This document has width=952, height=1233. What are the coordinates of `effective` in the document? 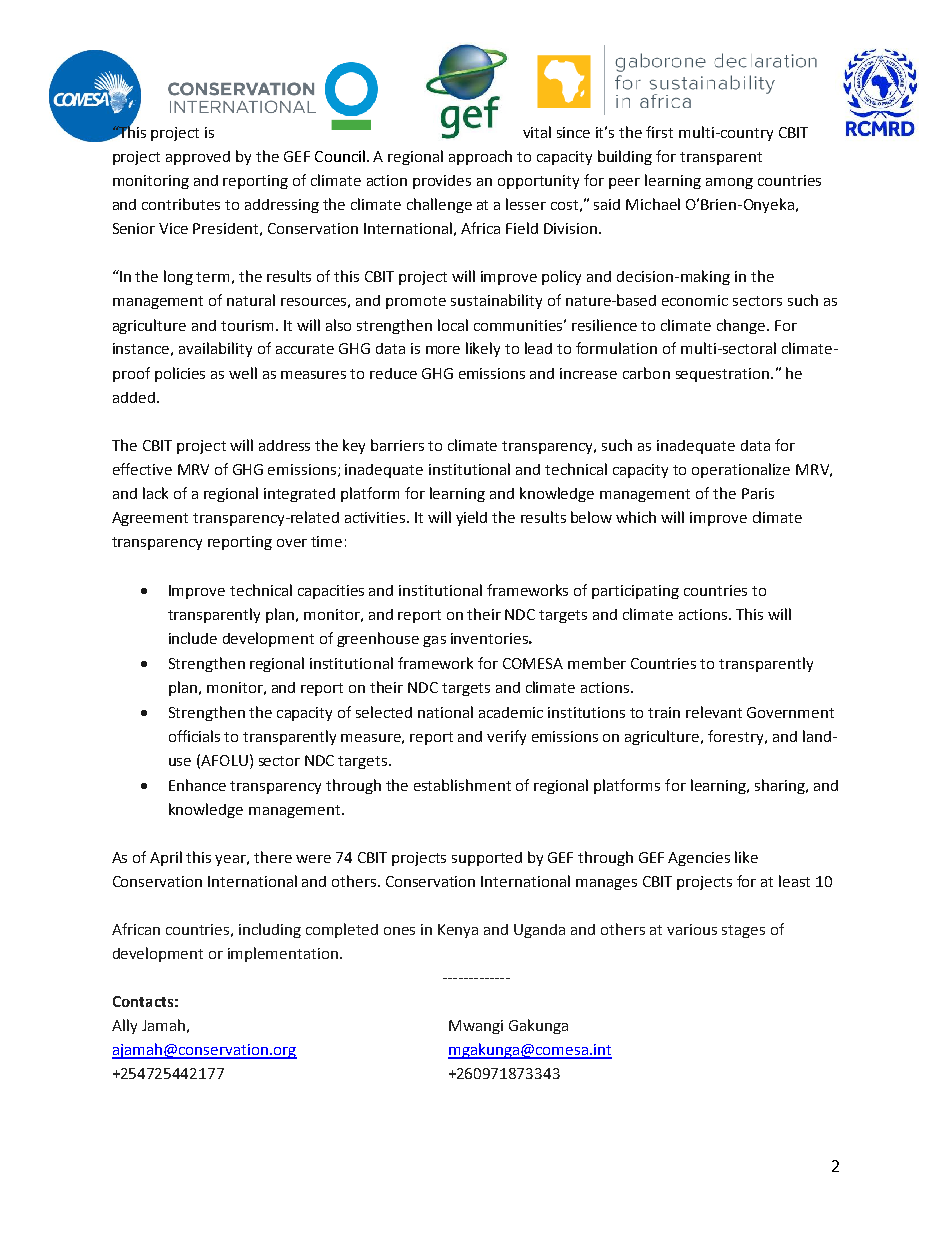 It's located at (142, 469).
